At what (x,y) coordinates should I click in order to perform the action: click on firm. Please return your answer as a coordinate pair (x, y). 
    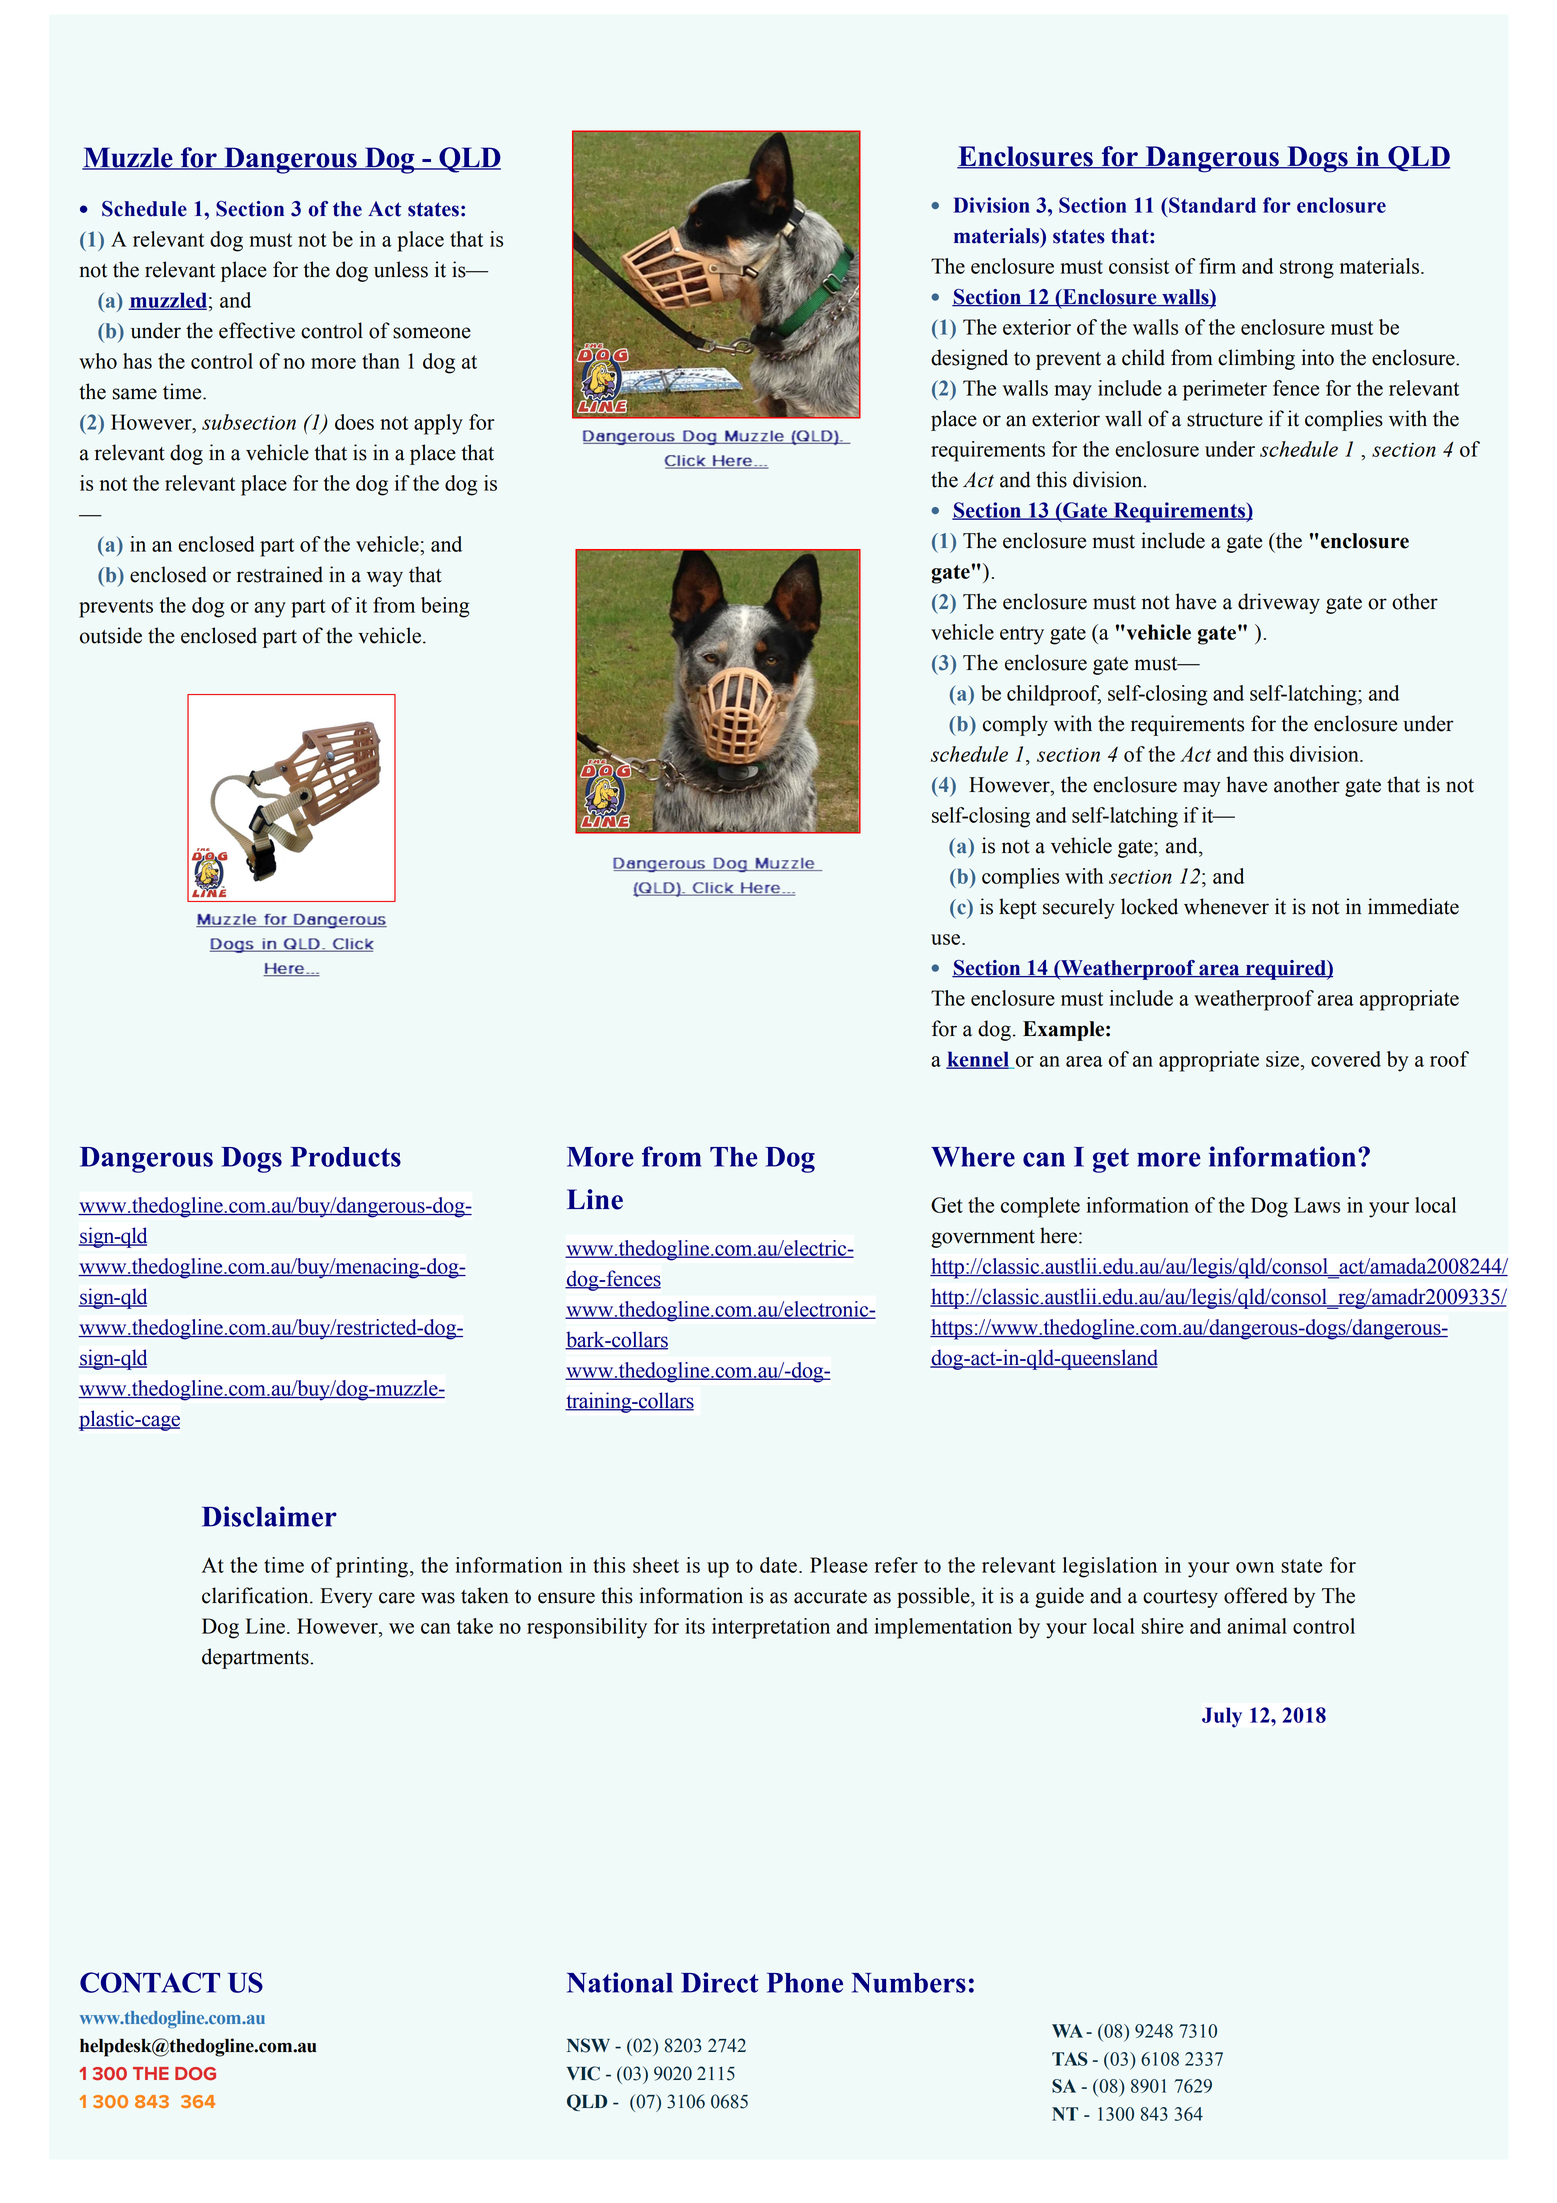
    Looking at the image, I should click on (1217, 266).
